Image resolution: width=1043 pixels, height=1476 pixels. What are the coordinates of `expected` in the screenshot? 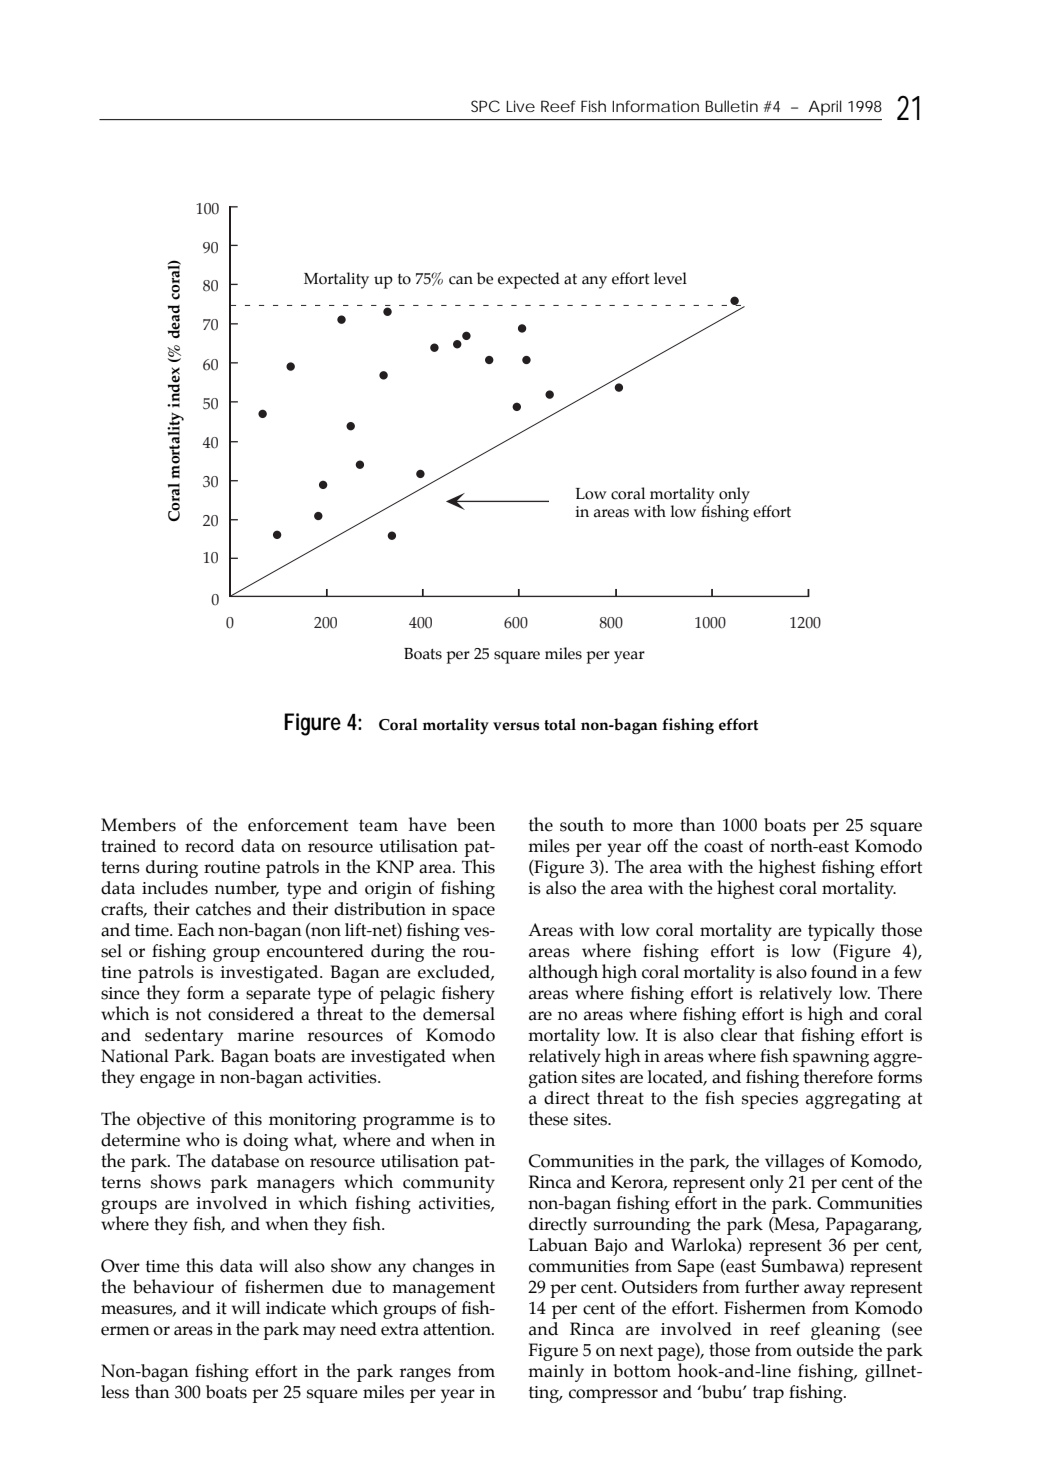 It's located at (529, 280).
